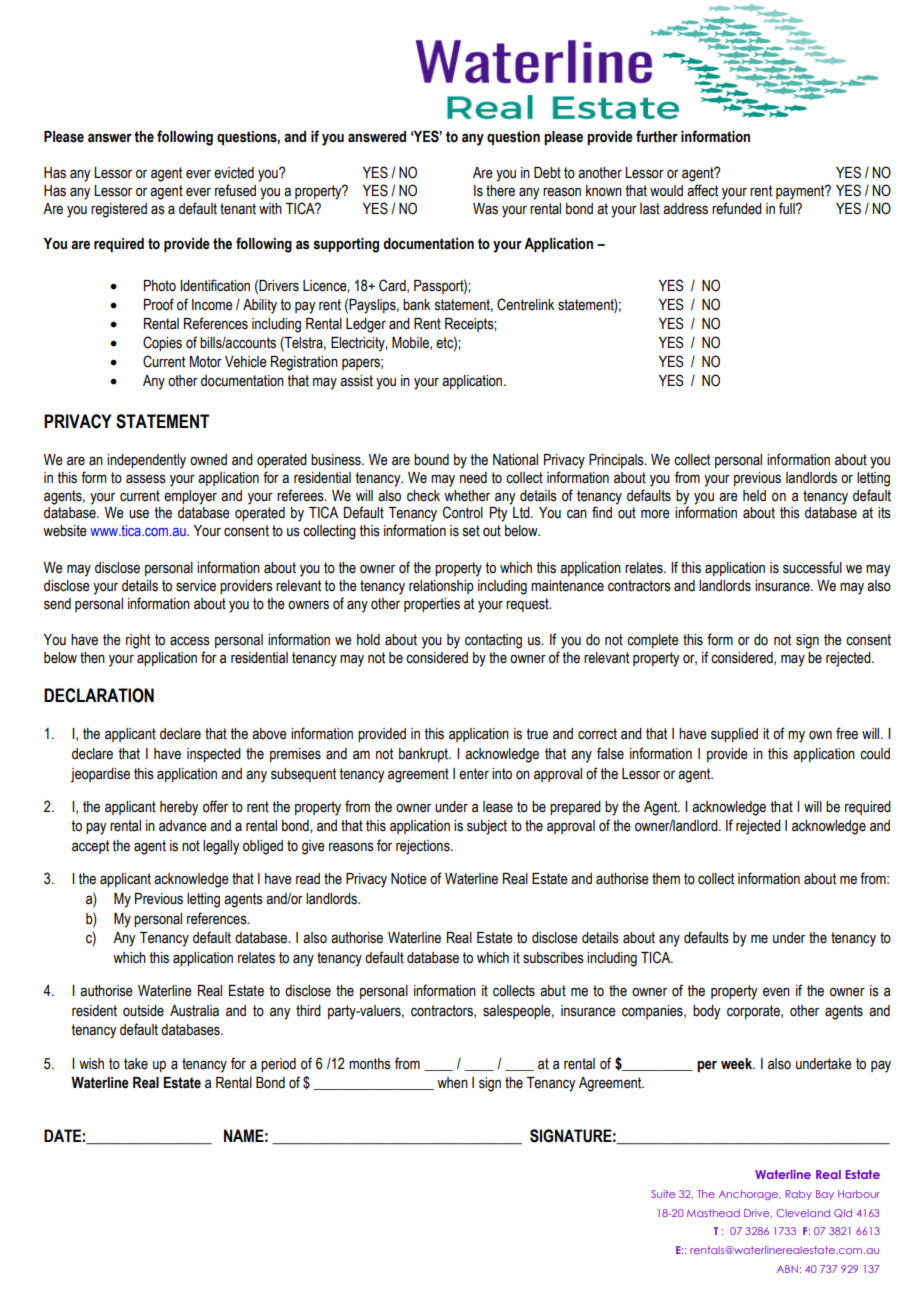  What do you see at coordinates (190, 497) in the screenshot?
I see `employer` at bounding box center [190, 497].
